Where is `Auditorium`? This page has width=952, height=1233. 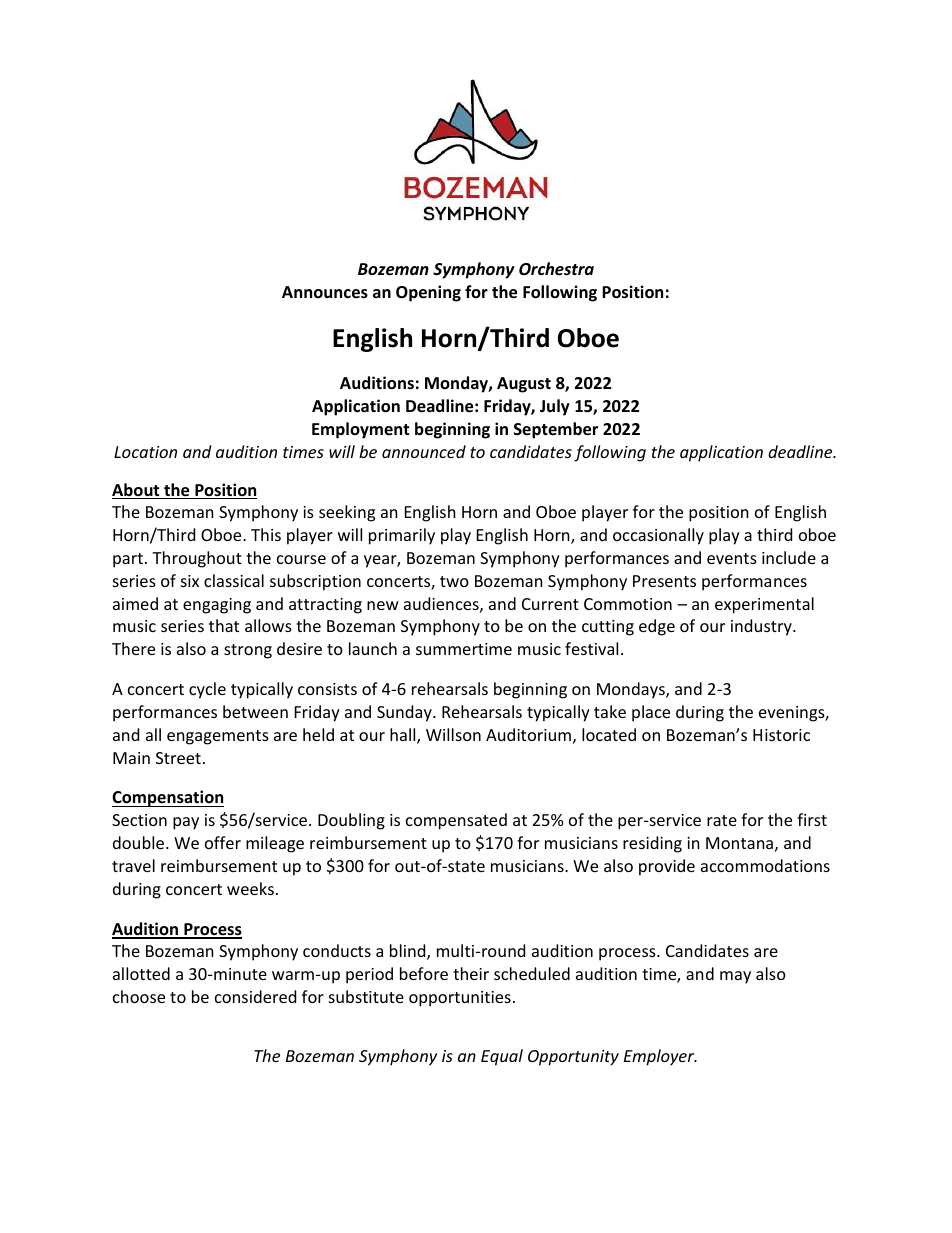 Auditorium is located at coordinates (528, 734).
